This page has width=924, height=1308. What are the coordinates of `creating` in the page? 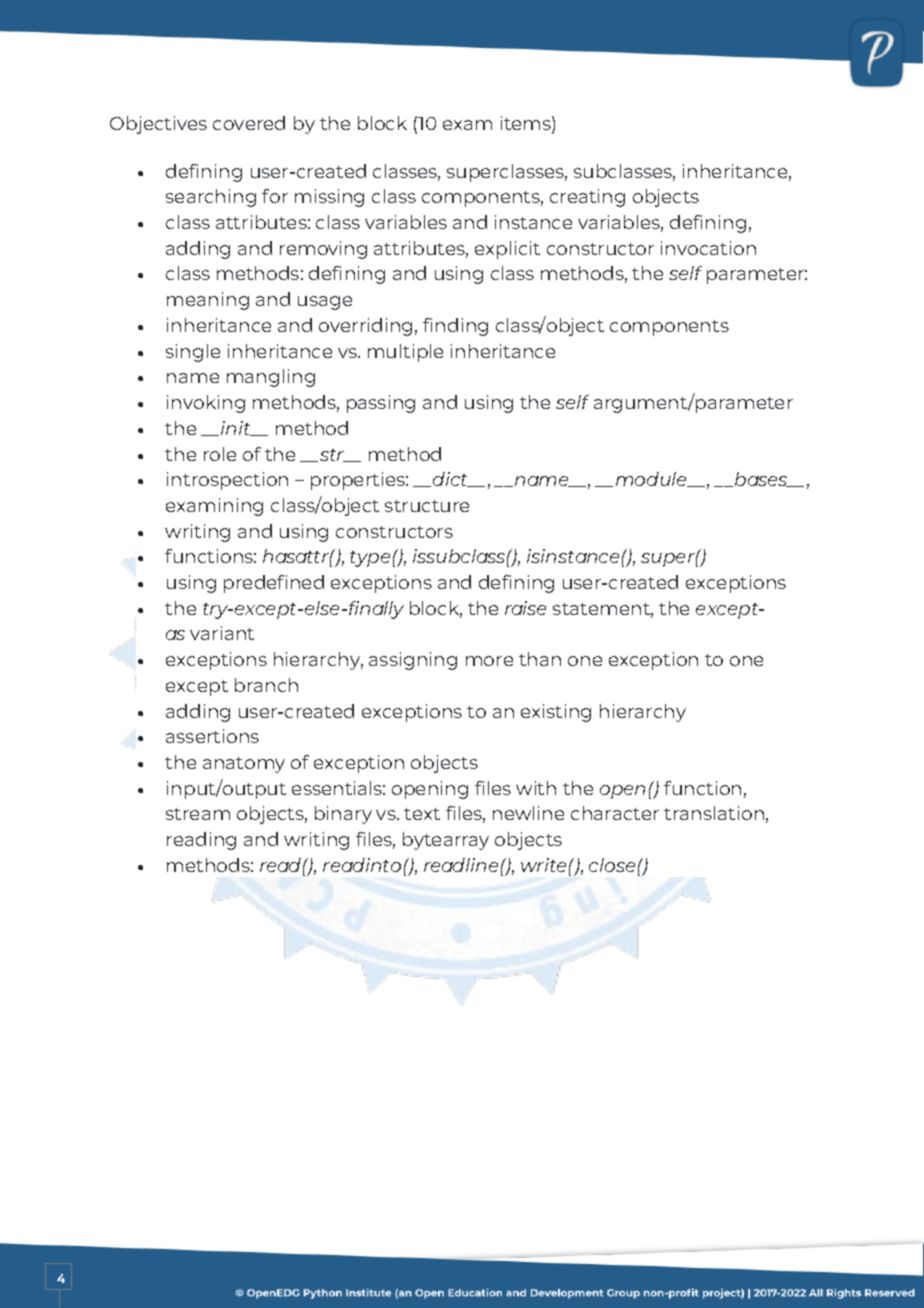 It's located at (587, 198).
